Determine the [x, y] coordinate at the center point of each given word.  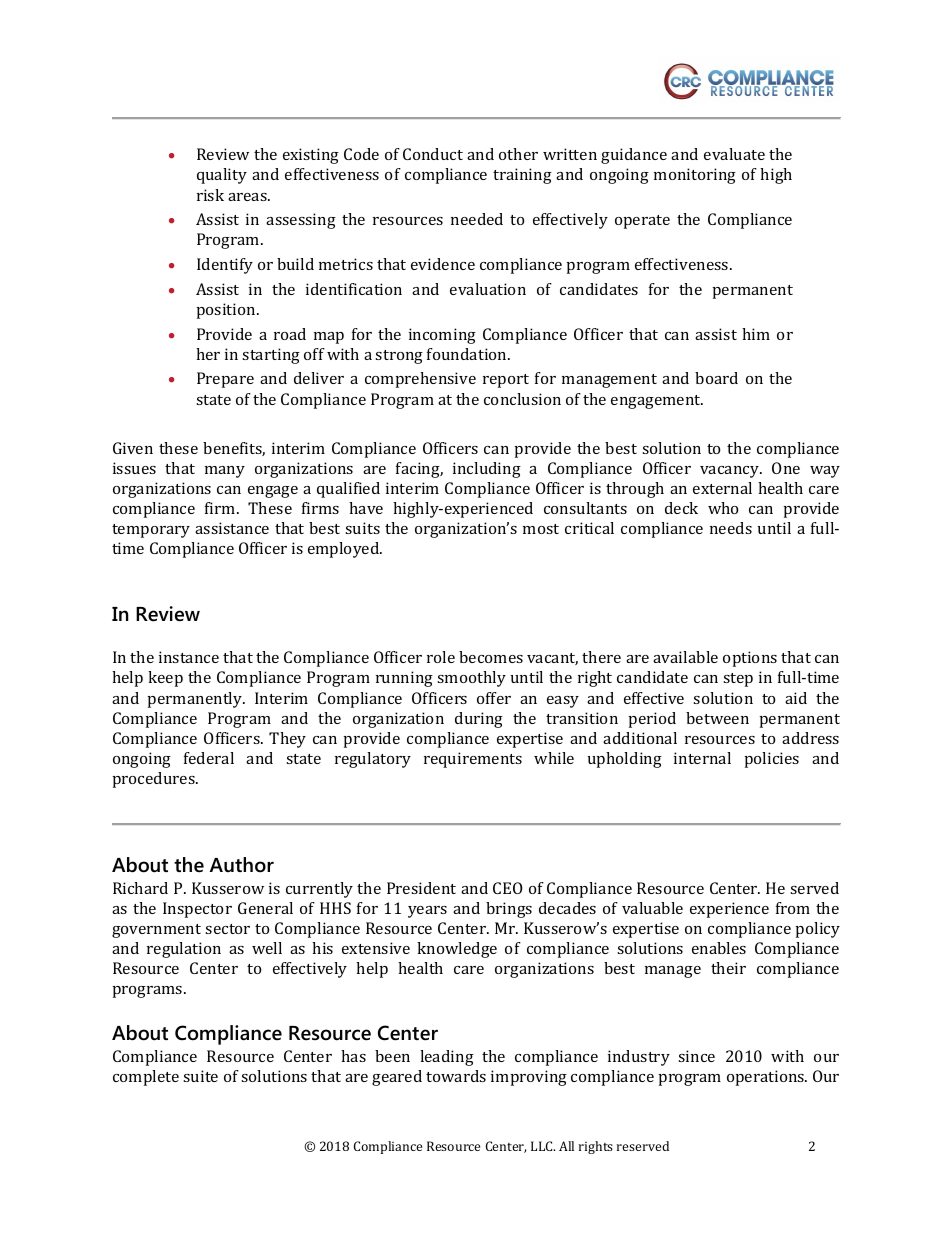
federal [209, 758]
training [522, 176]
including [487, 470]
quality [222, 176]
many [225, 472]
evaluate [734, 154]
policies [772, 760]
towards [456, 1076]
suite [200, 1076]
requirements [473, 760]
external [722, 488]
